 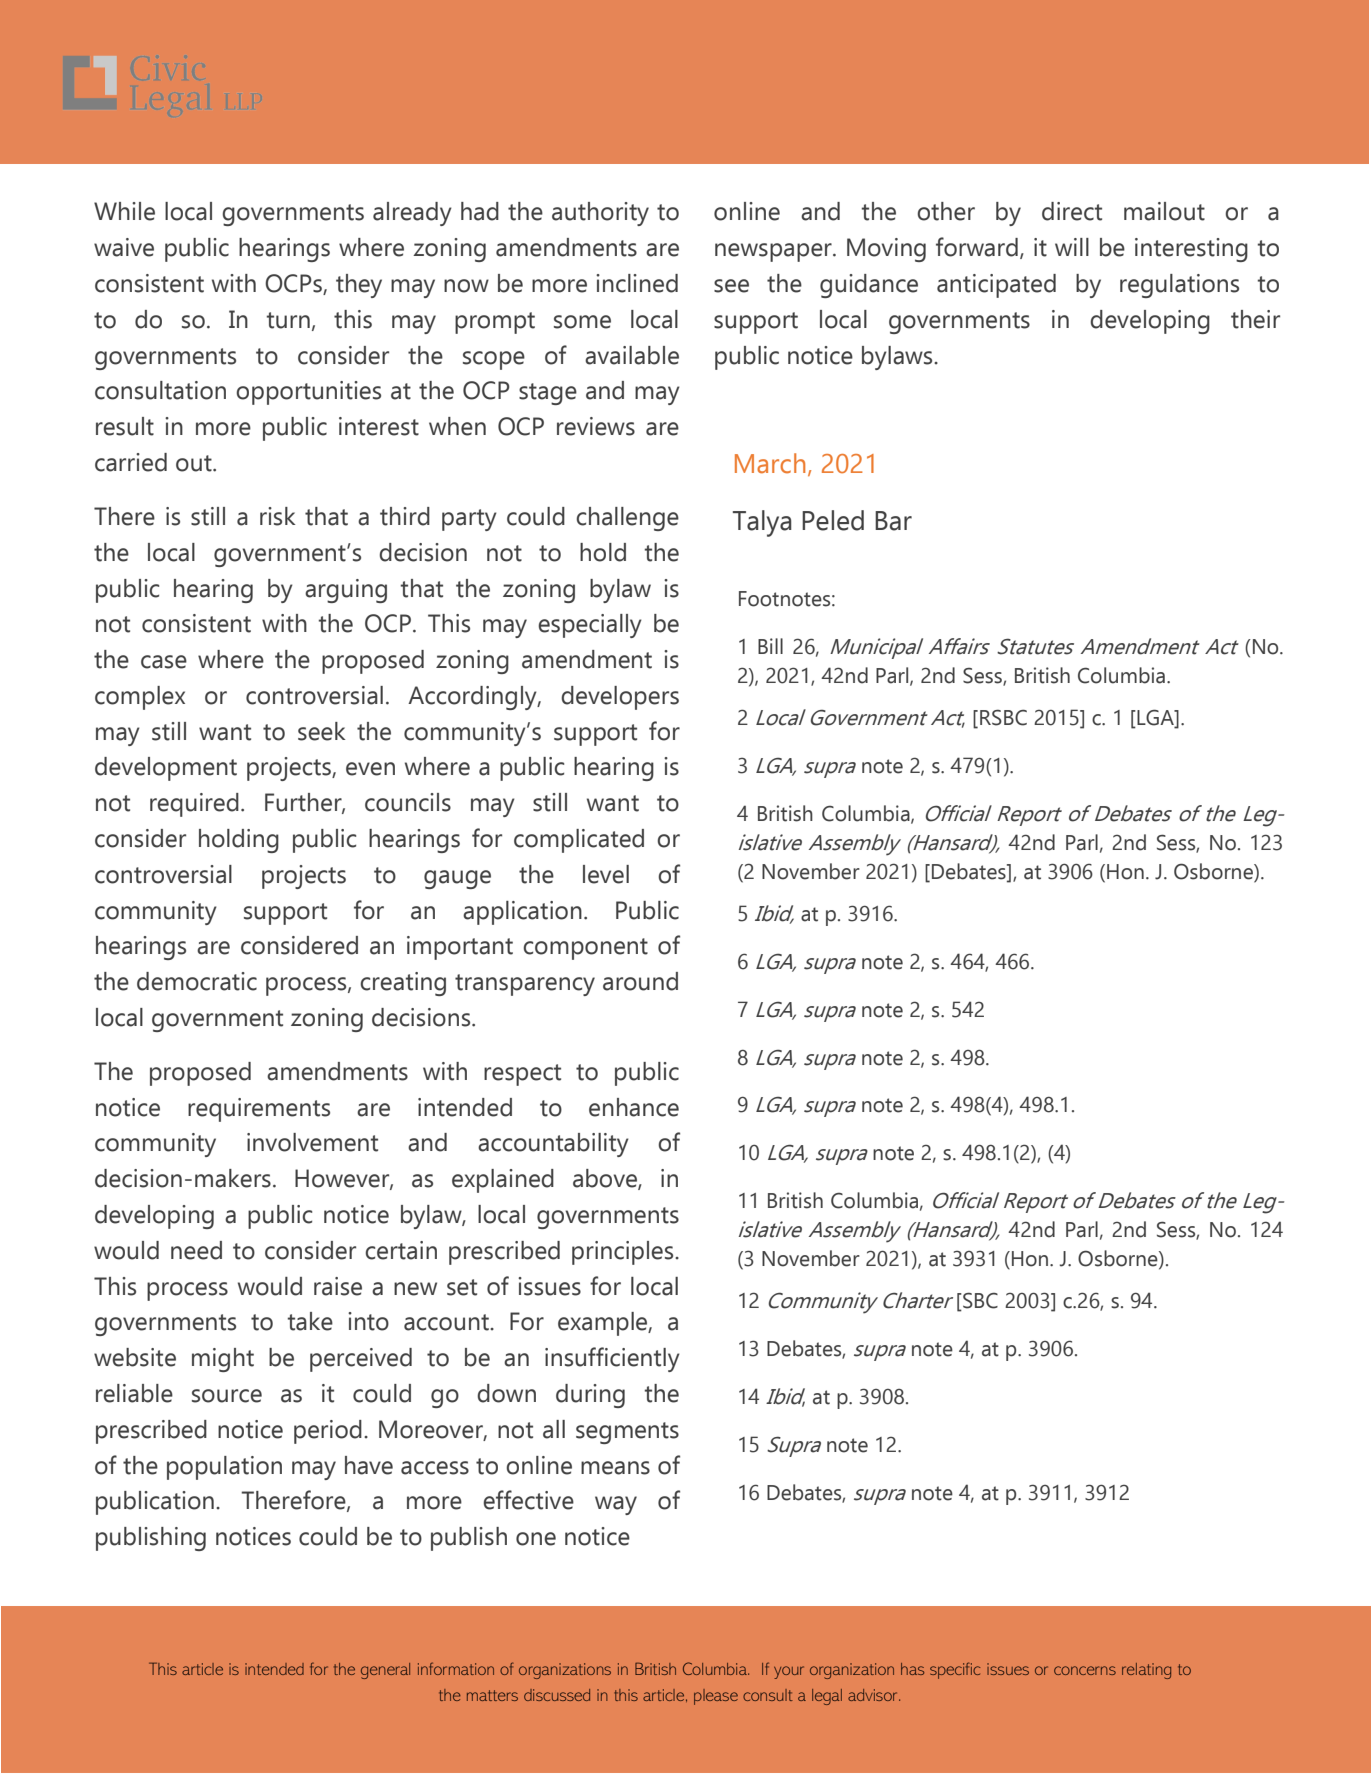 I want to click on enhance, so click(x=634, y=1107).
